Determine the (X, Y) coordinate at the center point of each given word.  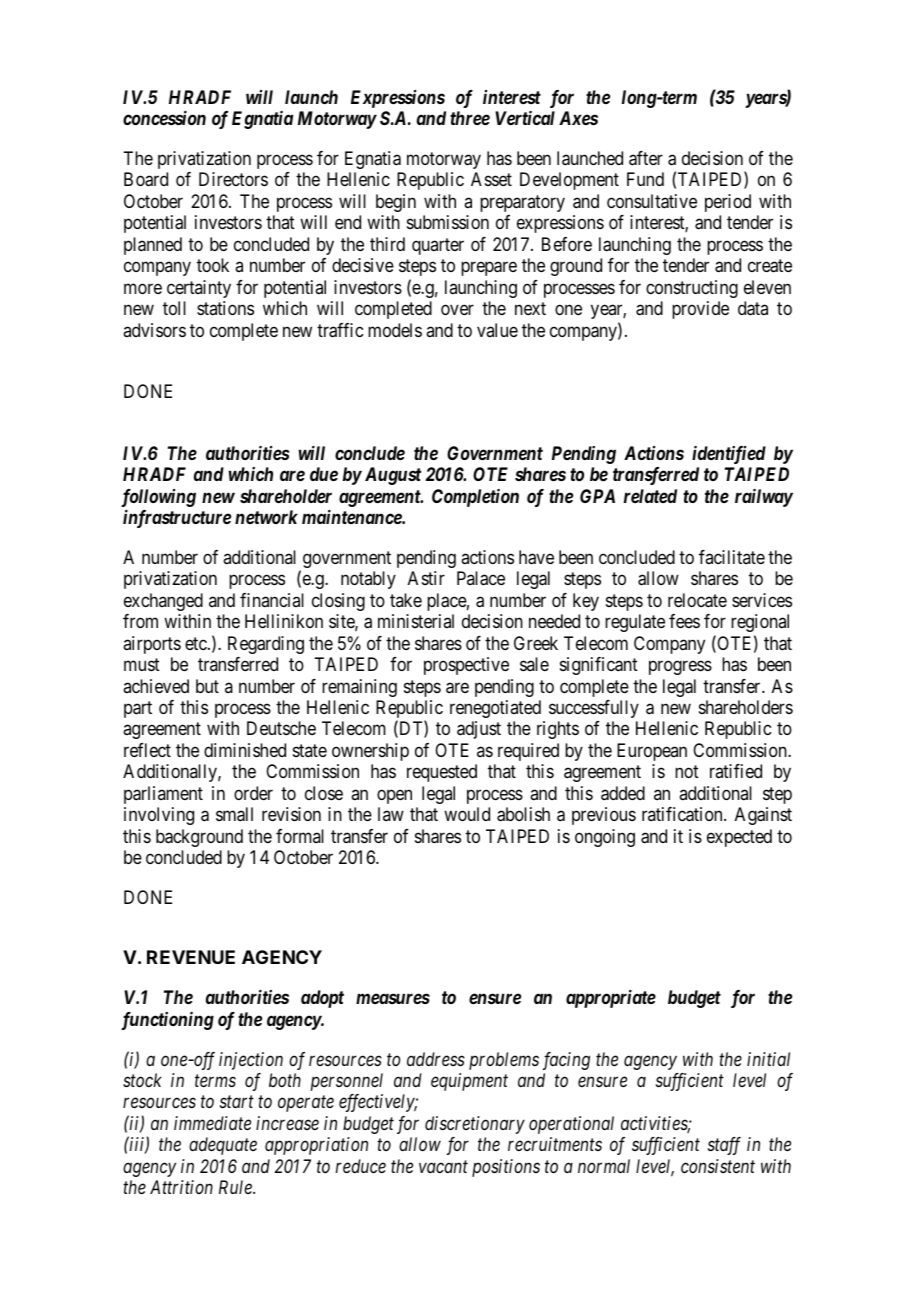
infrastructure (177, 519)
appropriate (611, 999)
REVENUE (191, 957)
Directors (233, 179)
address (436, 1059)
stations (225, 308)
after (646, 158)
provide (700, 310)
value (497, 330)
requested (442, 773)
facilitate (732, 557)
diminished (245, 750)
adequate (223, 1146)
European (652, 752)
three (470, 118)
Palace (481, 578)
